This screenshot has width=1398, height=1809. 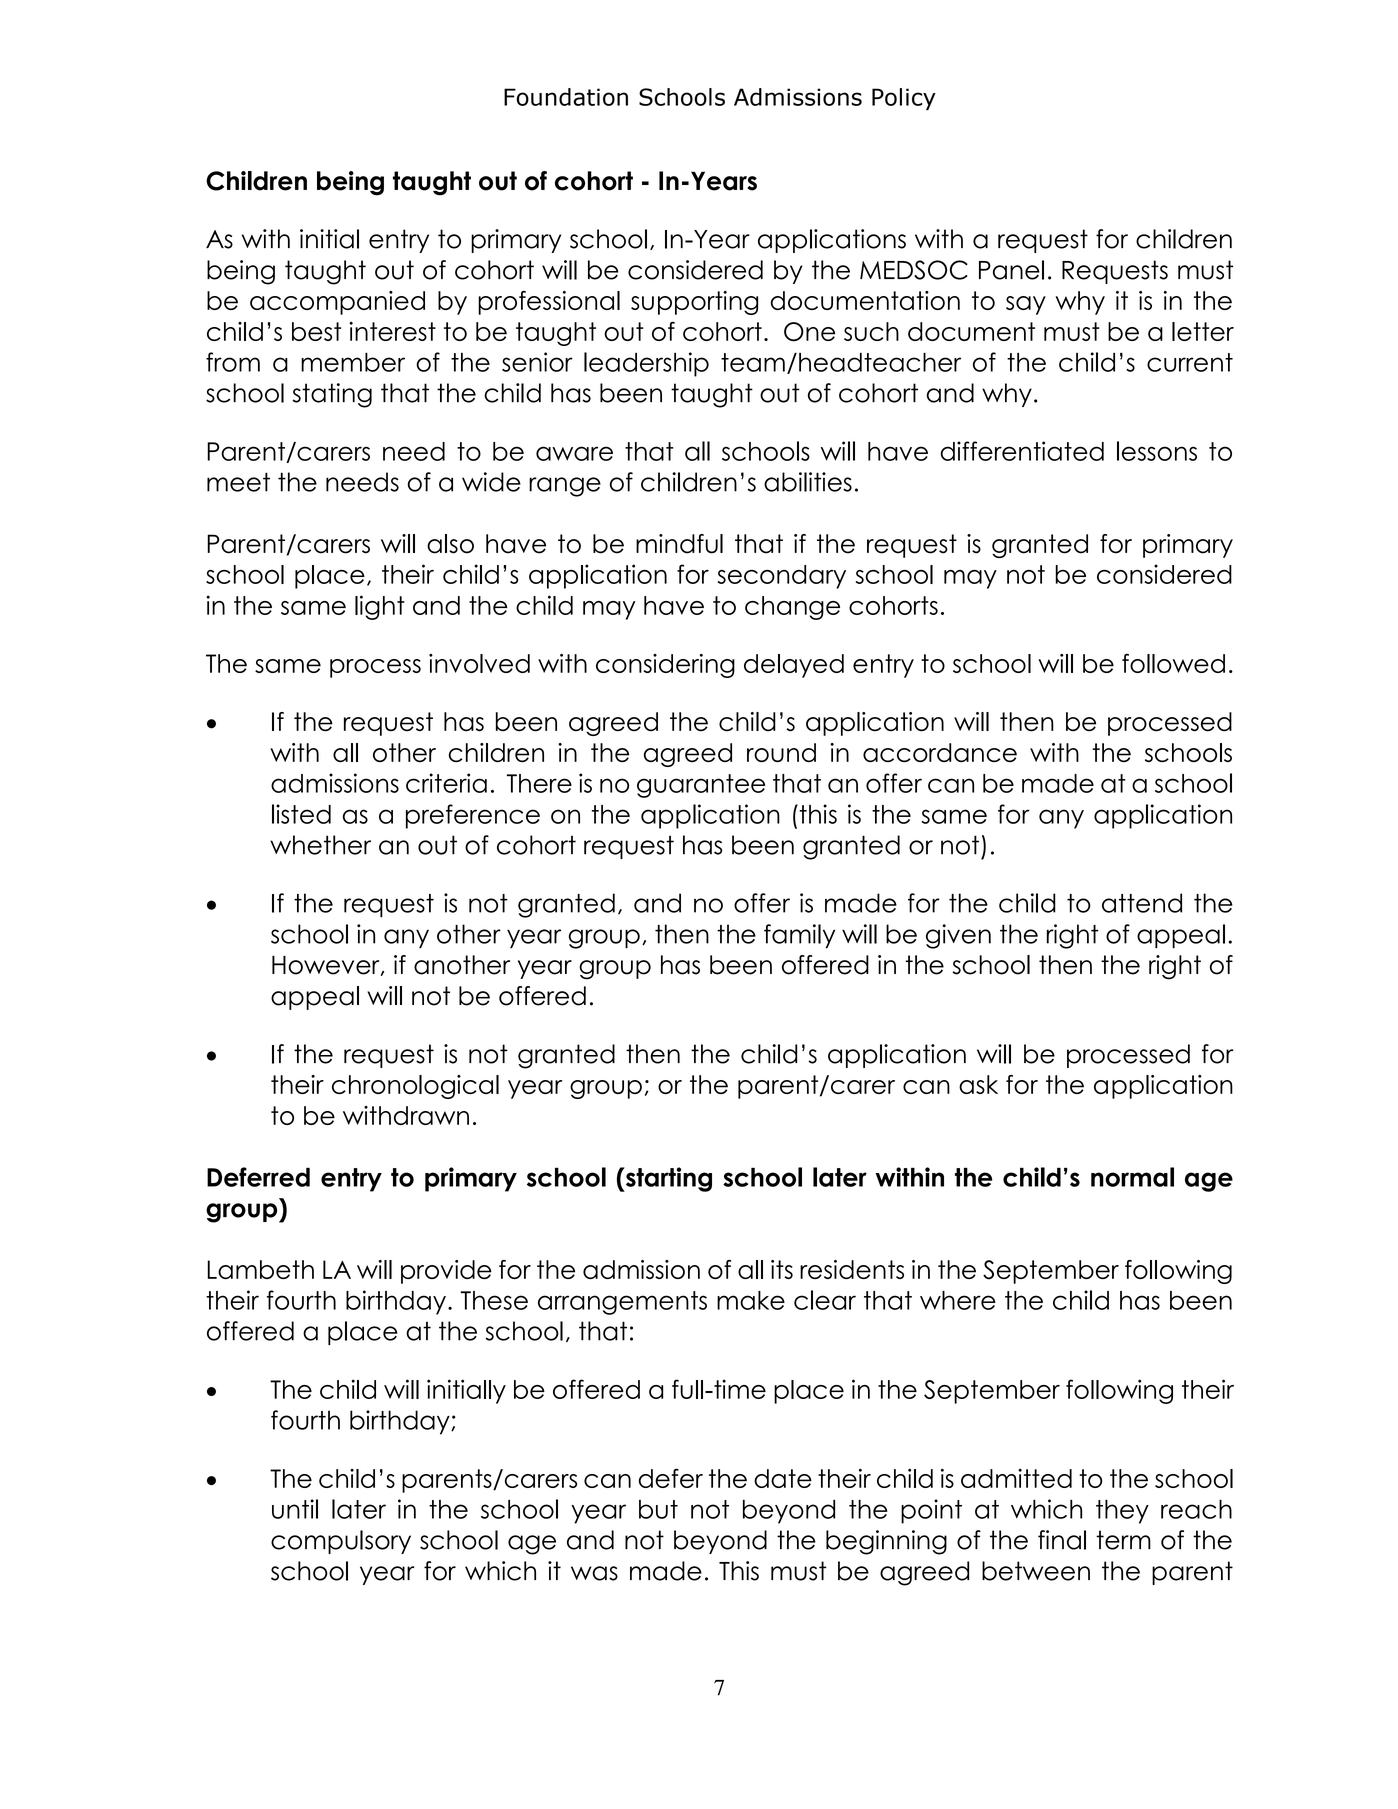 What do you see at coordinates (341, 1542) in the screenshot?
I see `compulsory` at bounding box center [341, 1542].
